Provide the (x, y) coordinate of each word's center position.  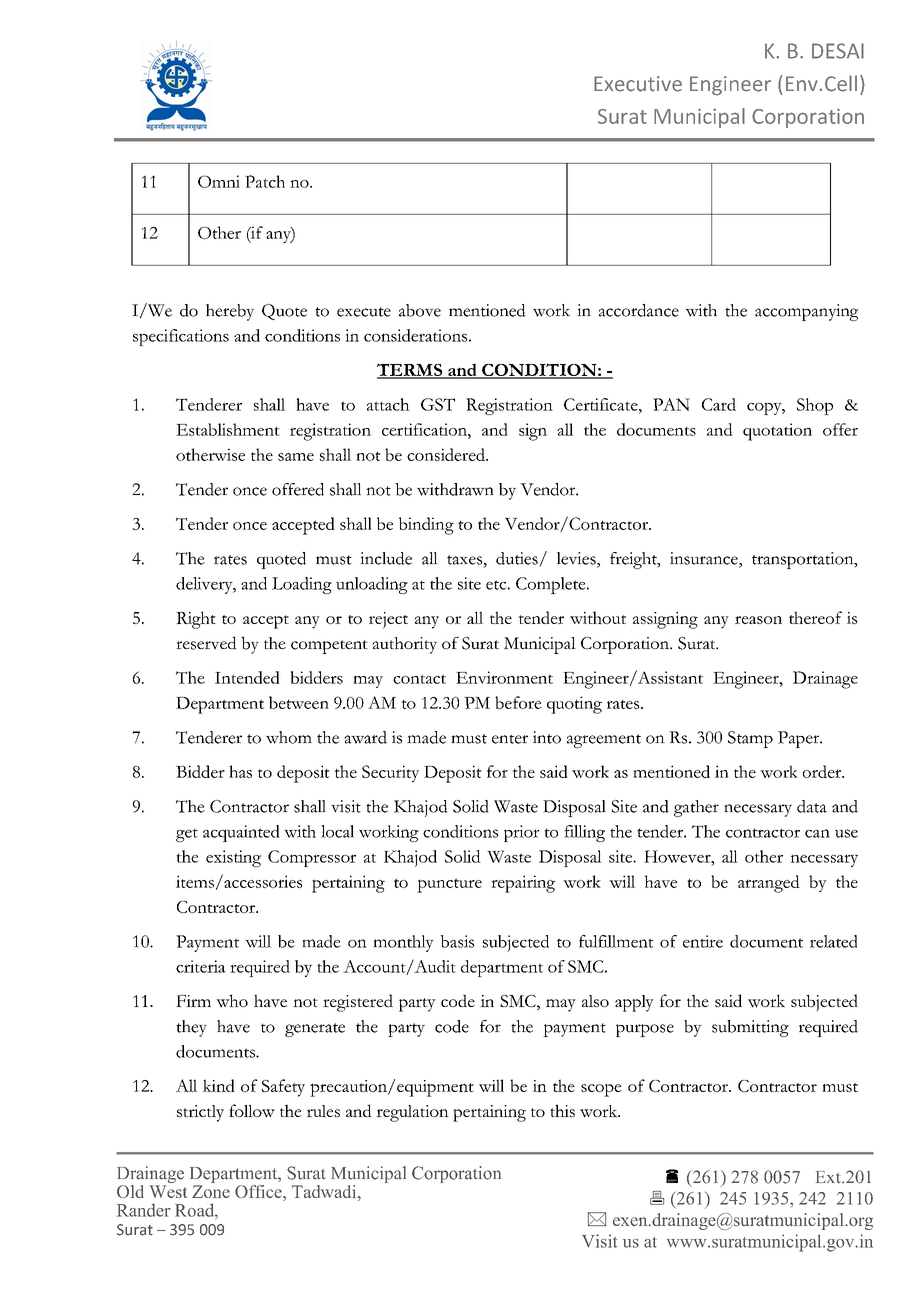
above (420, 310)
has (240, 771)
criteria (201, 966)
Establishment (228, 429)
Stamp (750, 739)
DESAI (838, 51)
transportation (804, 560)
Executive (638, 84)
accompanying (806, 312)
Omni (219, 181)
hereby (230, 312)
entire (703, 941)
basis (457, 941)
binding (426, 526)
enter (510, 739)
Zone (211, 1191)
